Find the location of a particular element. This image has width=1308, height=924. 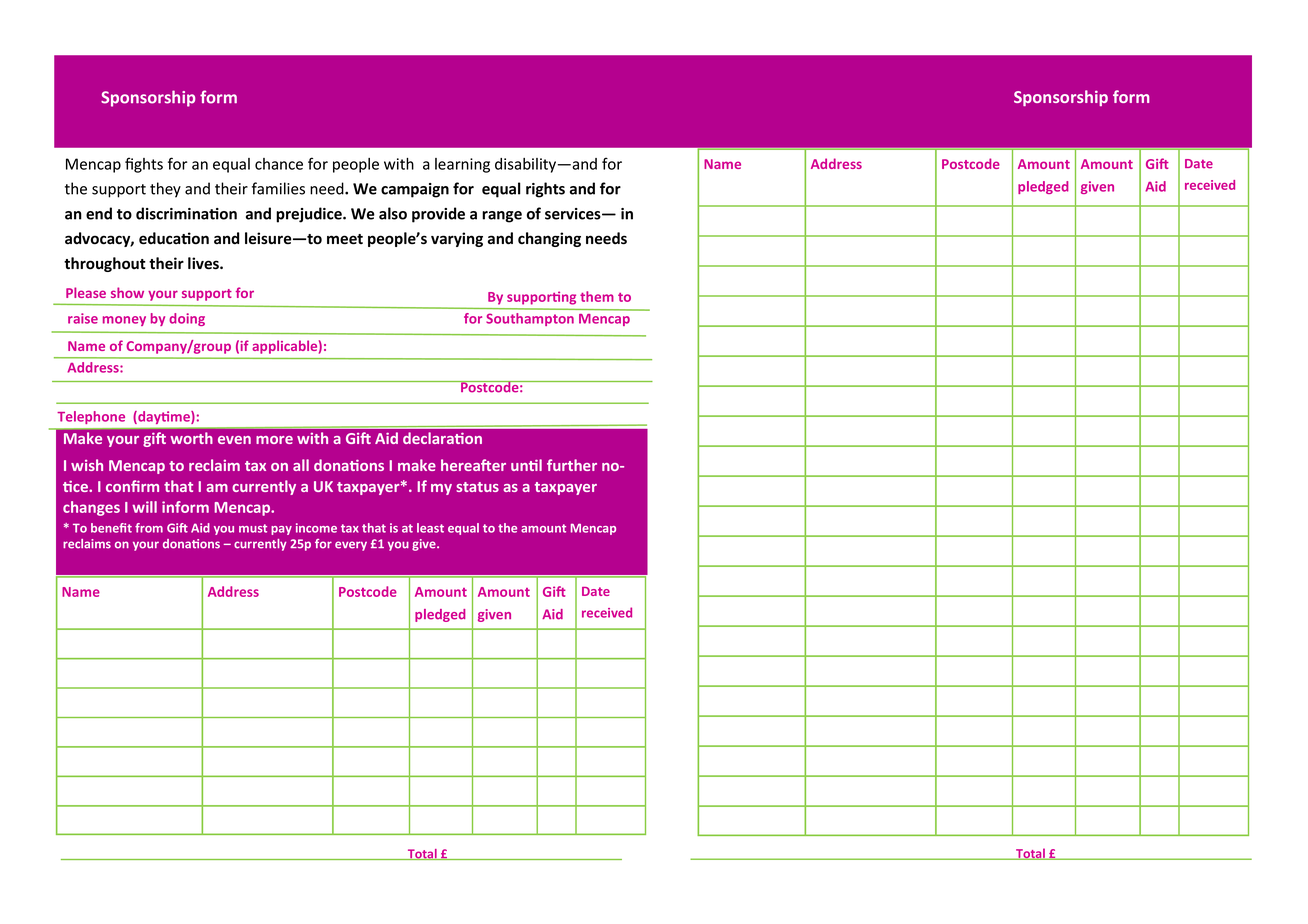

rights is located at coordinates (545, 190).
